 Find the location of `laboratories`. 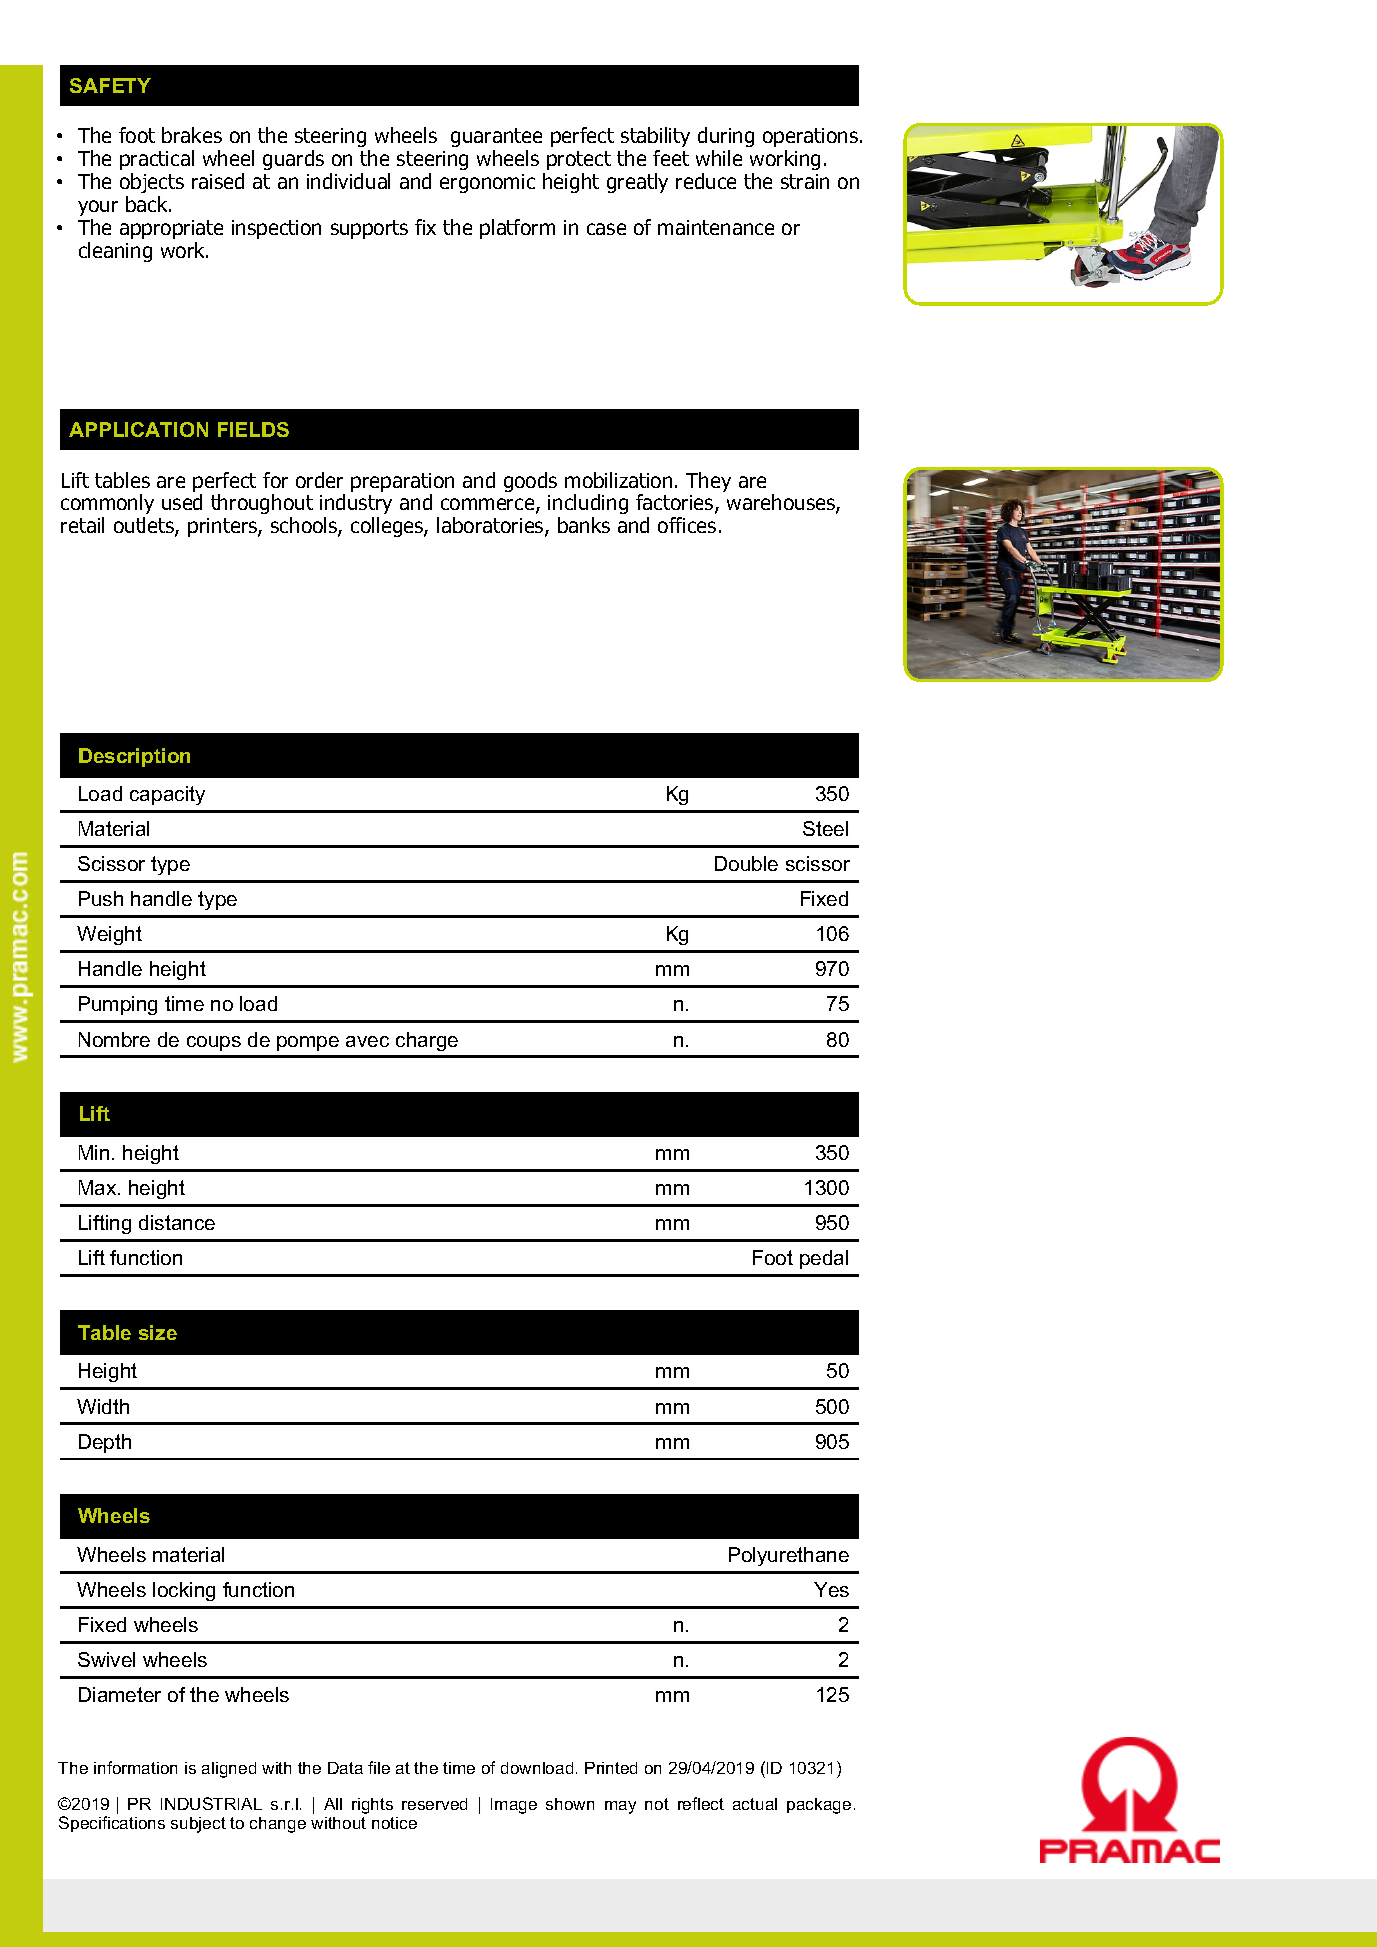

laboratories is located at coordinates (491, 527).
